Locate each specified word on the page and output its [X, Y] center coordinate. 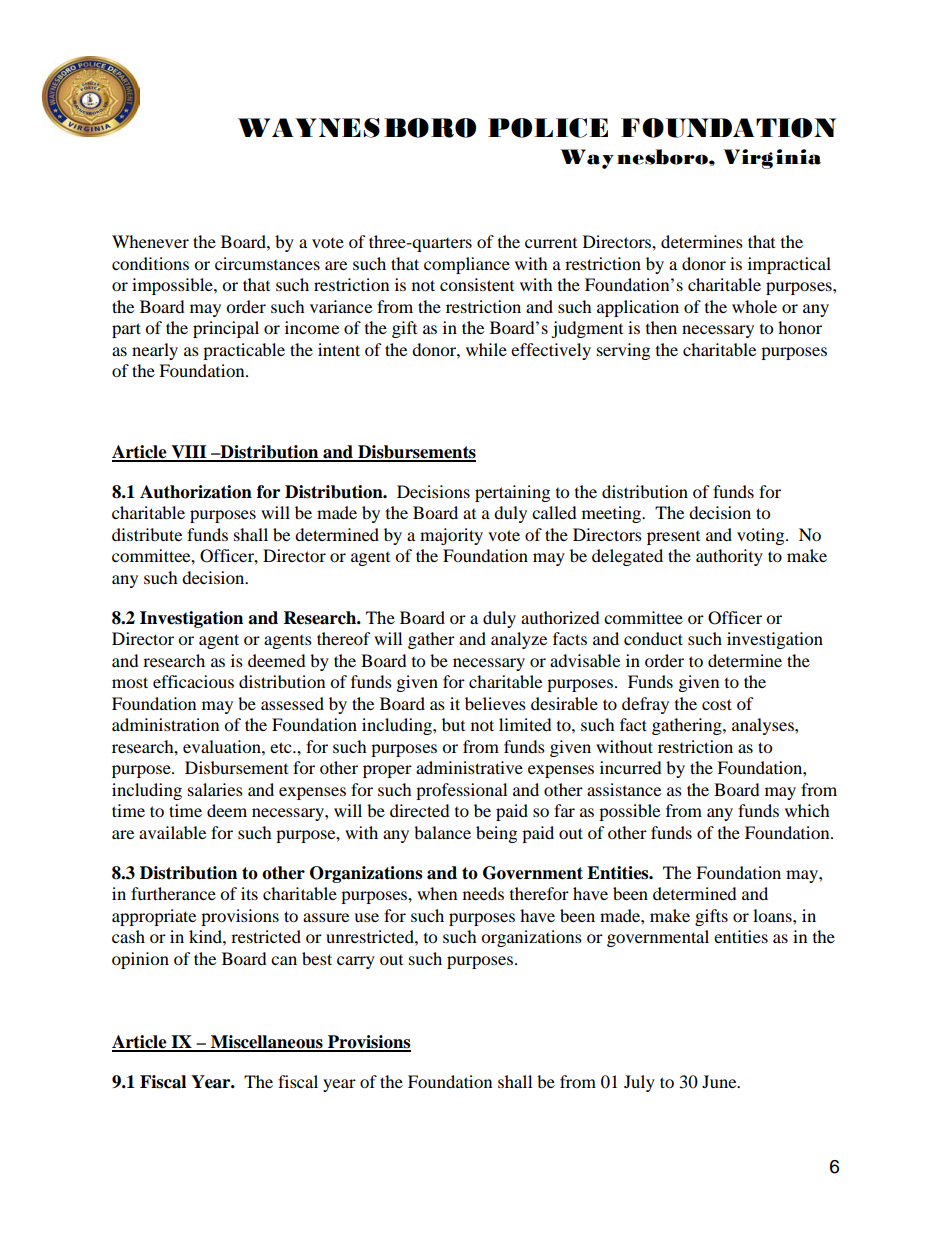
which [807, 810]
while [486, 349]
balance [442, 832]
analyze [519, 640]
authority [729, 557]
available [172, 832]
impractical [789, 265]
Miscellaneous [267, 1043]
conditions [150, 263]
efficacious [193, 681]
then [661, 327]
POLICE [548, 128]
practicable [244, 351]
